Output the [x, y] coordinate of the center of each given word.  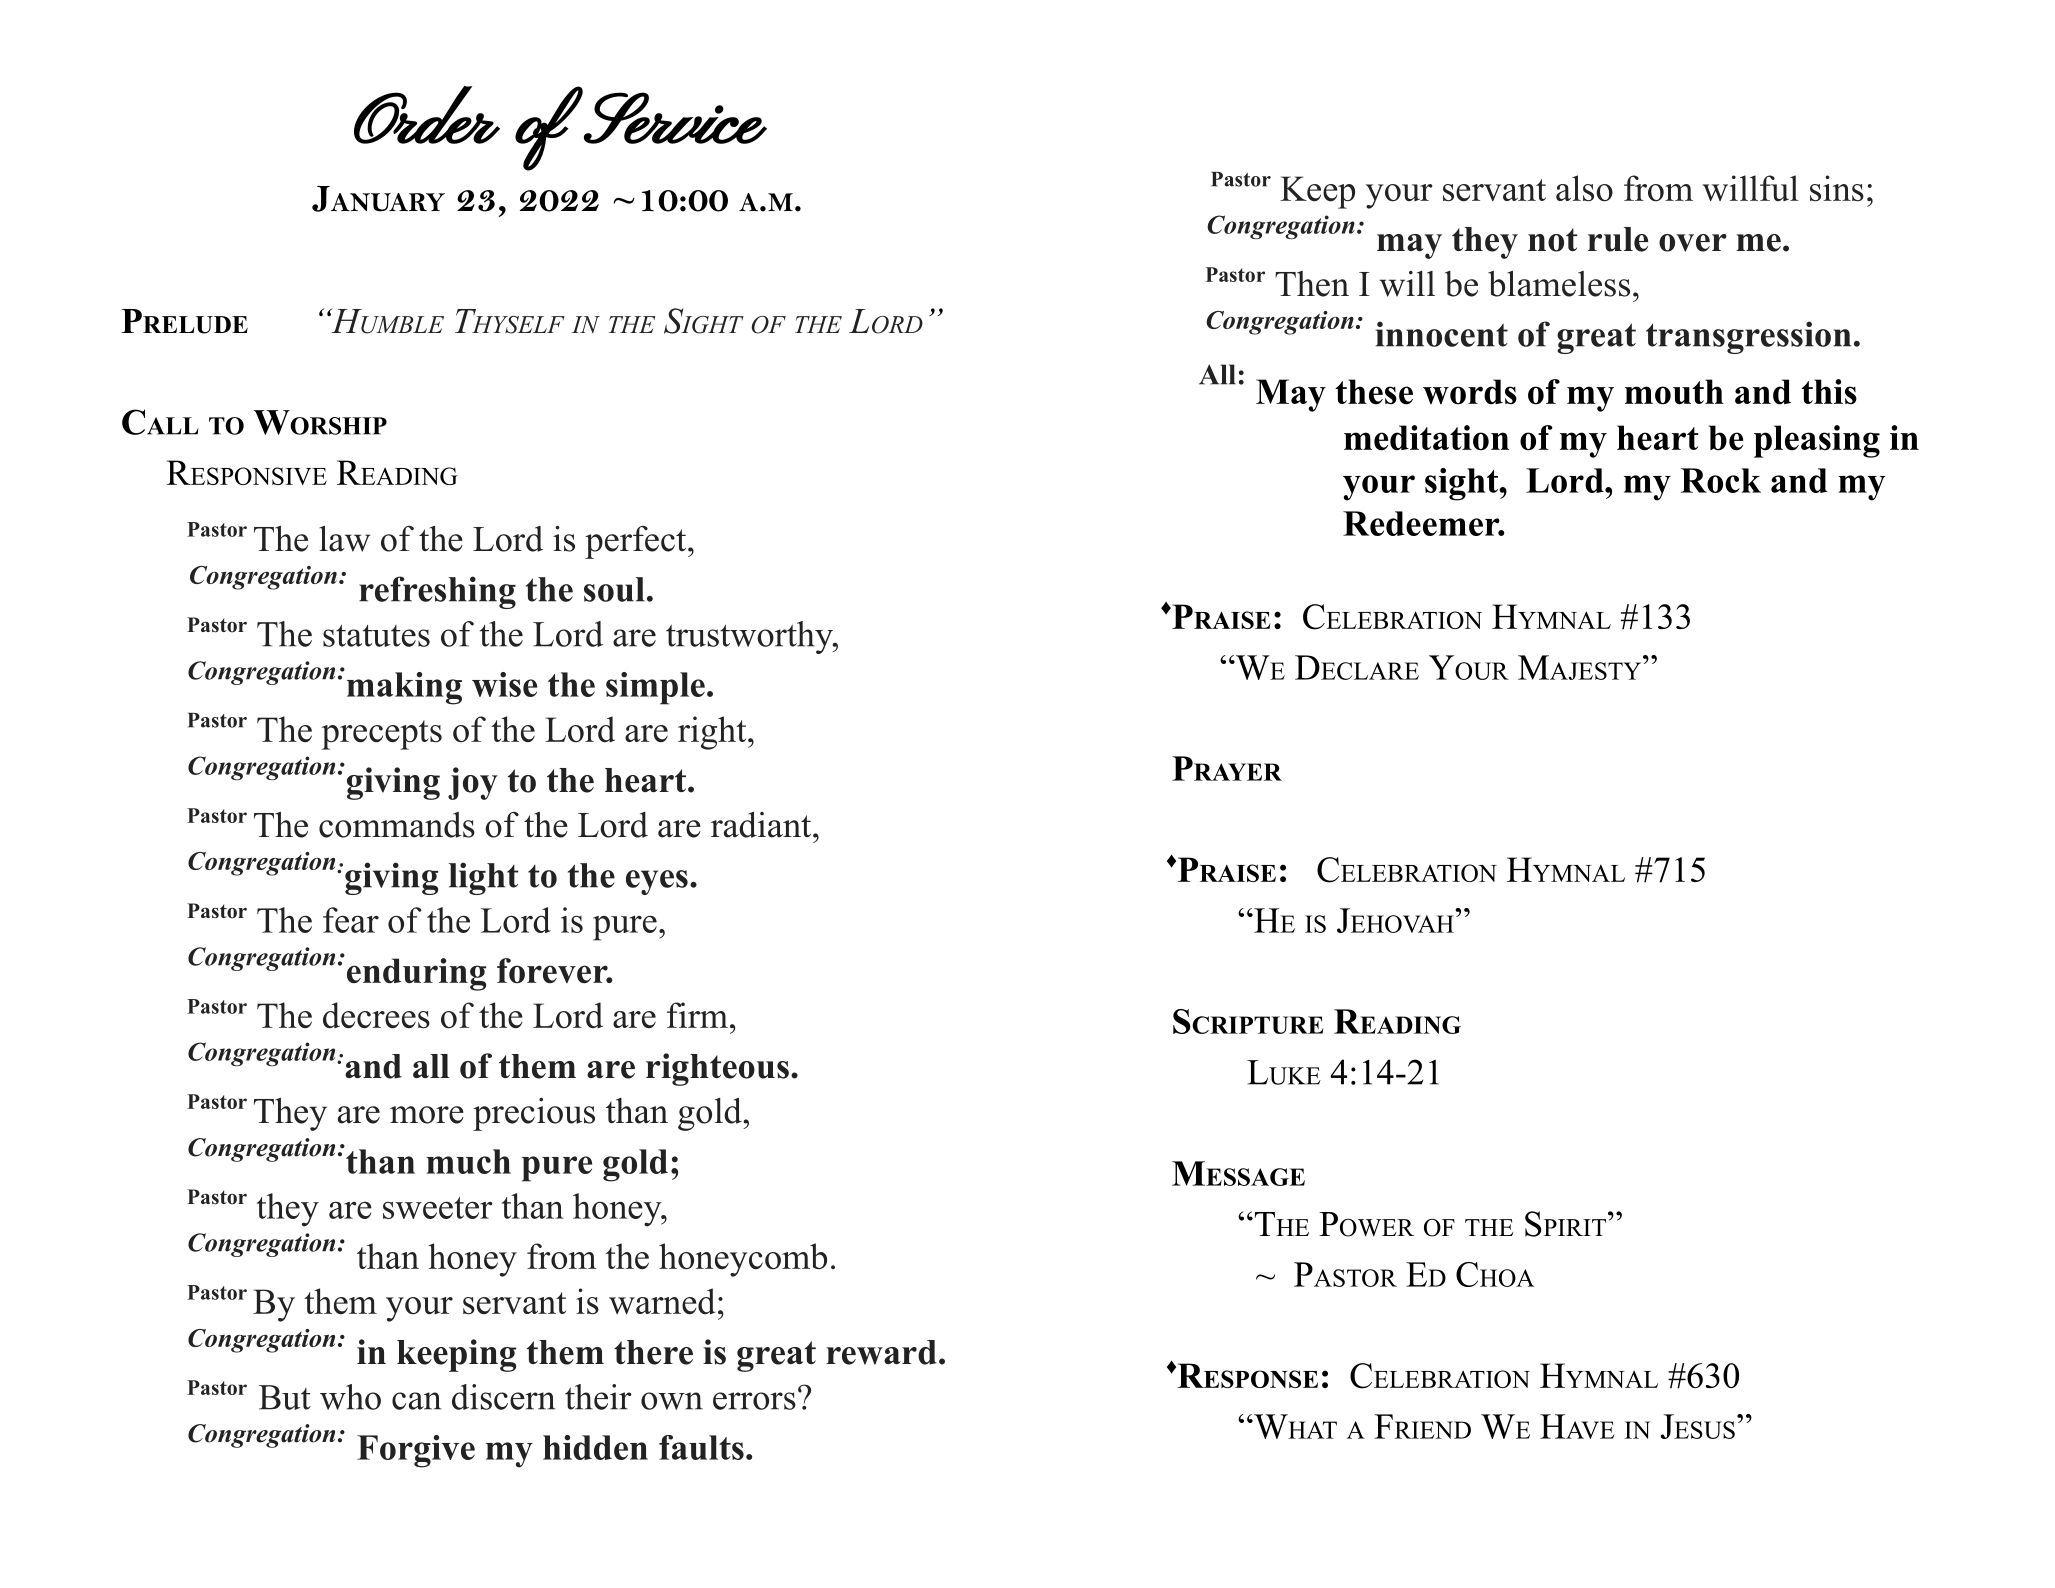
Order [426, 115]
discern [503, 1397]
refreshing [437, 592]
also [1584, 188]
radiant [762, 825]
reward [881, 1352]
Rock [1721, 480]
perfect [637, 542]
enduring [416, 974]
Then [1312, 284]
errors [754, 1401]
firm [697, 1015]
